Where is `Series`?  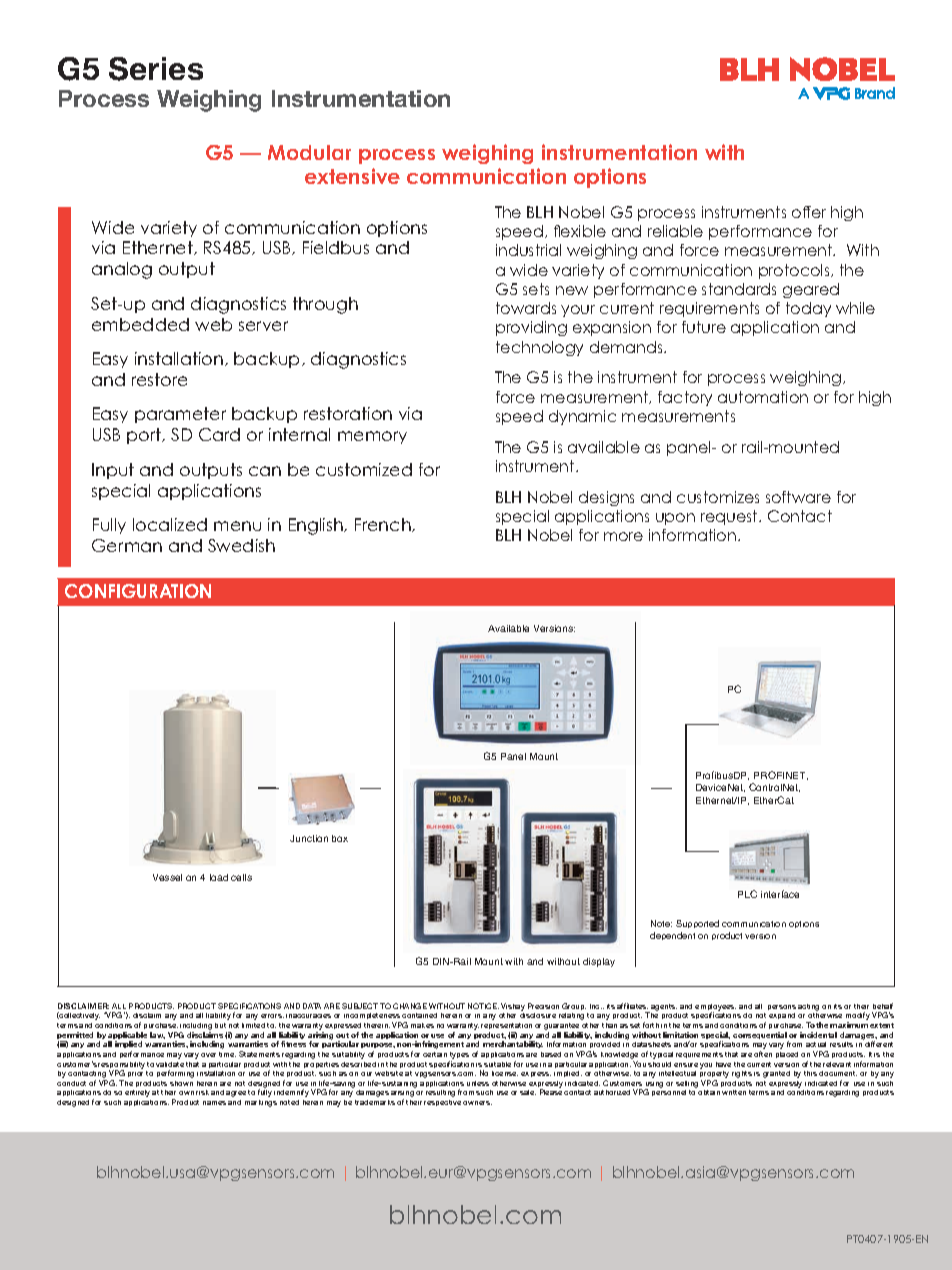
Series is located at coordinates (156, 69).
